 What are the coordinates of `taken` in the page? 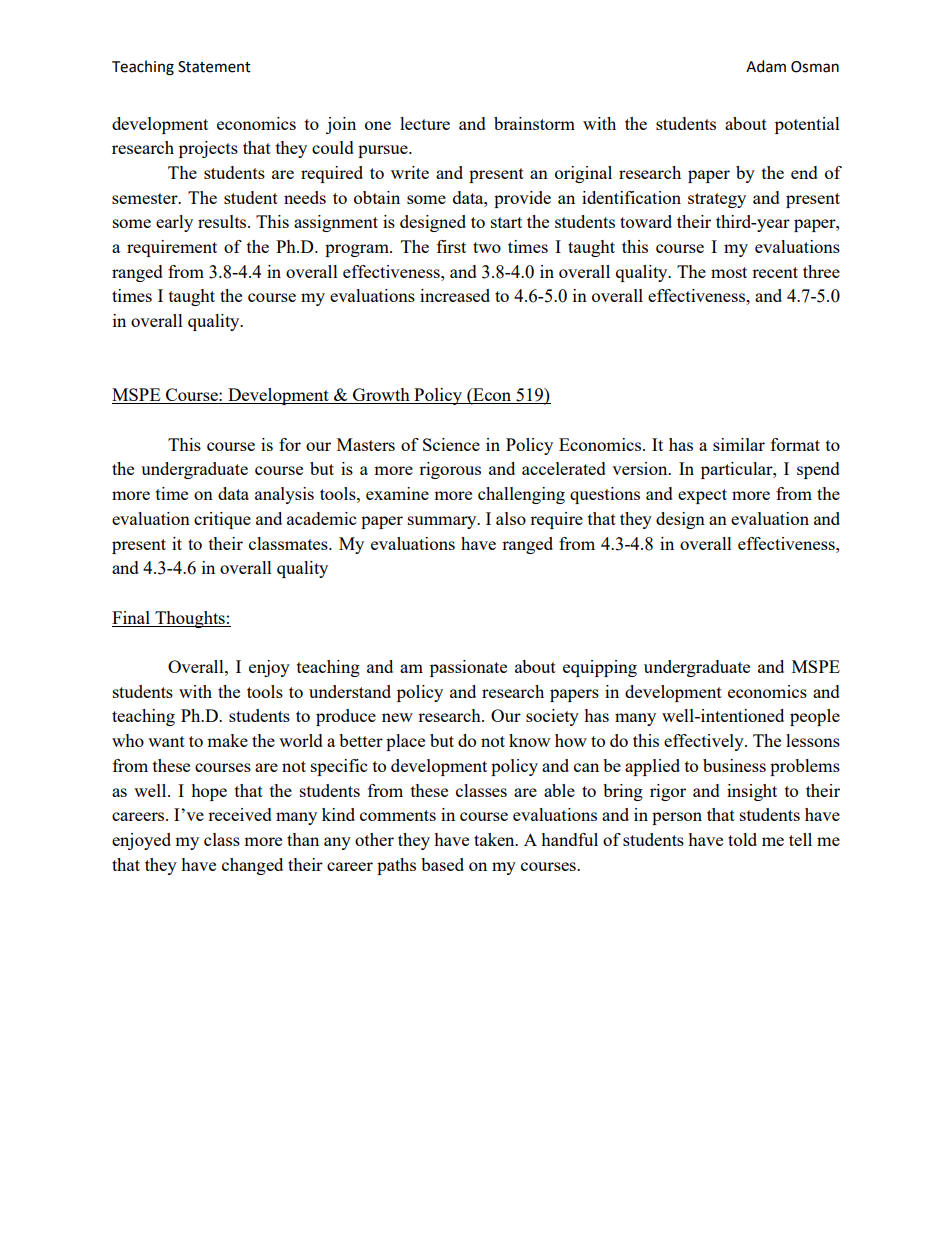 It's located at (495, 839).
